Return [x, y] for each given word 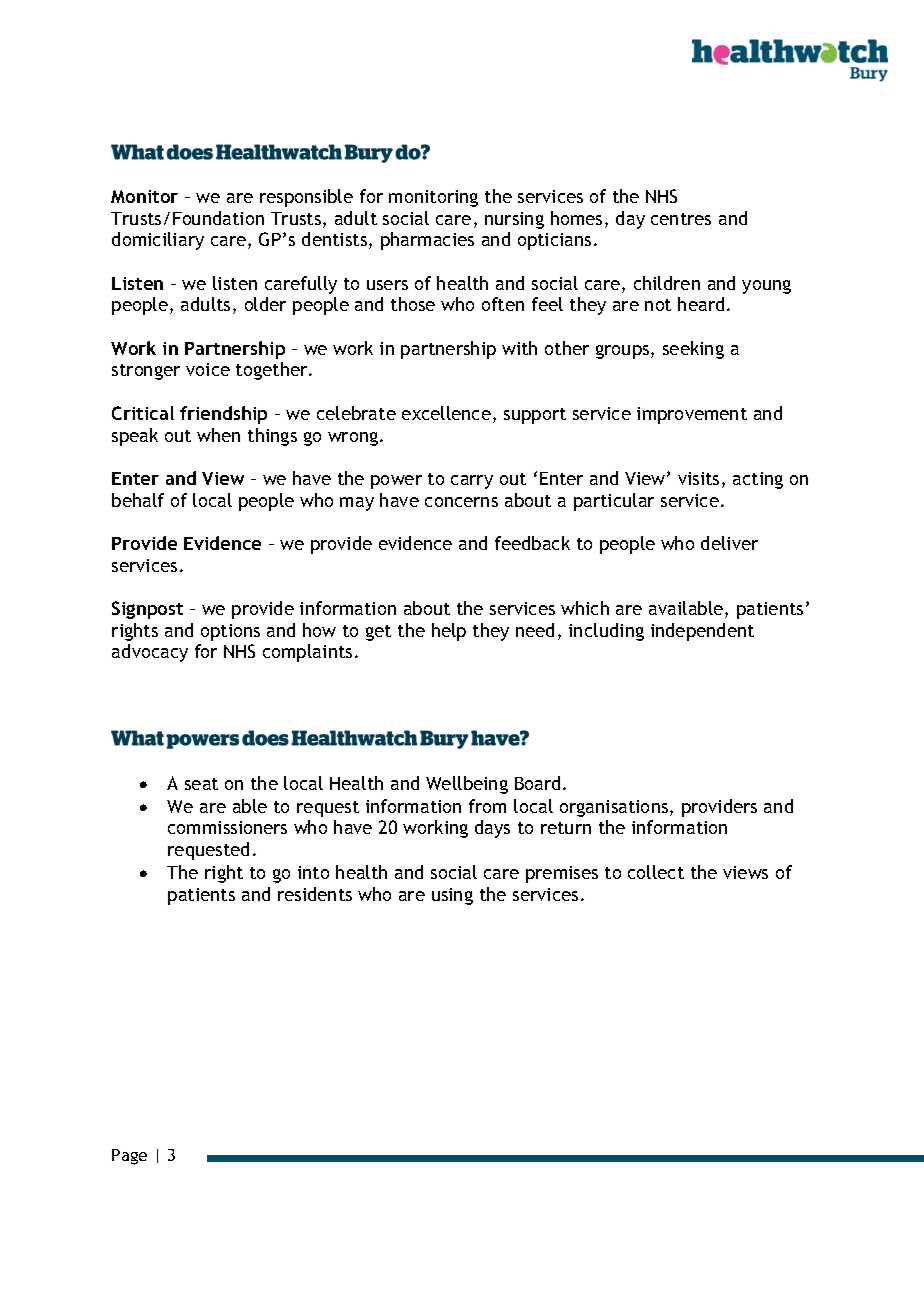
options [230, 632]
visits [698, 478]
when [218, 435]
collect [656, 872]
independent [702, 632]
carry [472, 482]
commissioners [227, 827]
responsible [306, 198]
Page [129, 1157]
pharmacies [427, 241]
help [449, 632]
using [452, 896]
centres [681, 219]
